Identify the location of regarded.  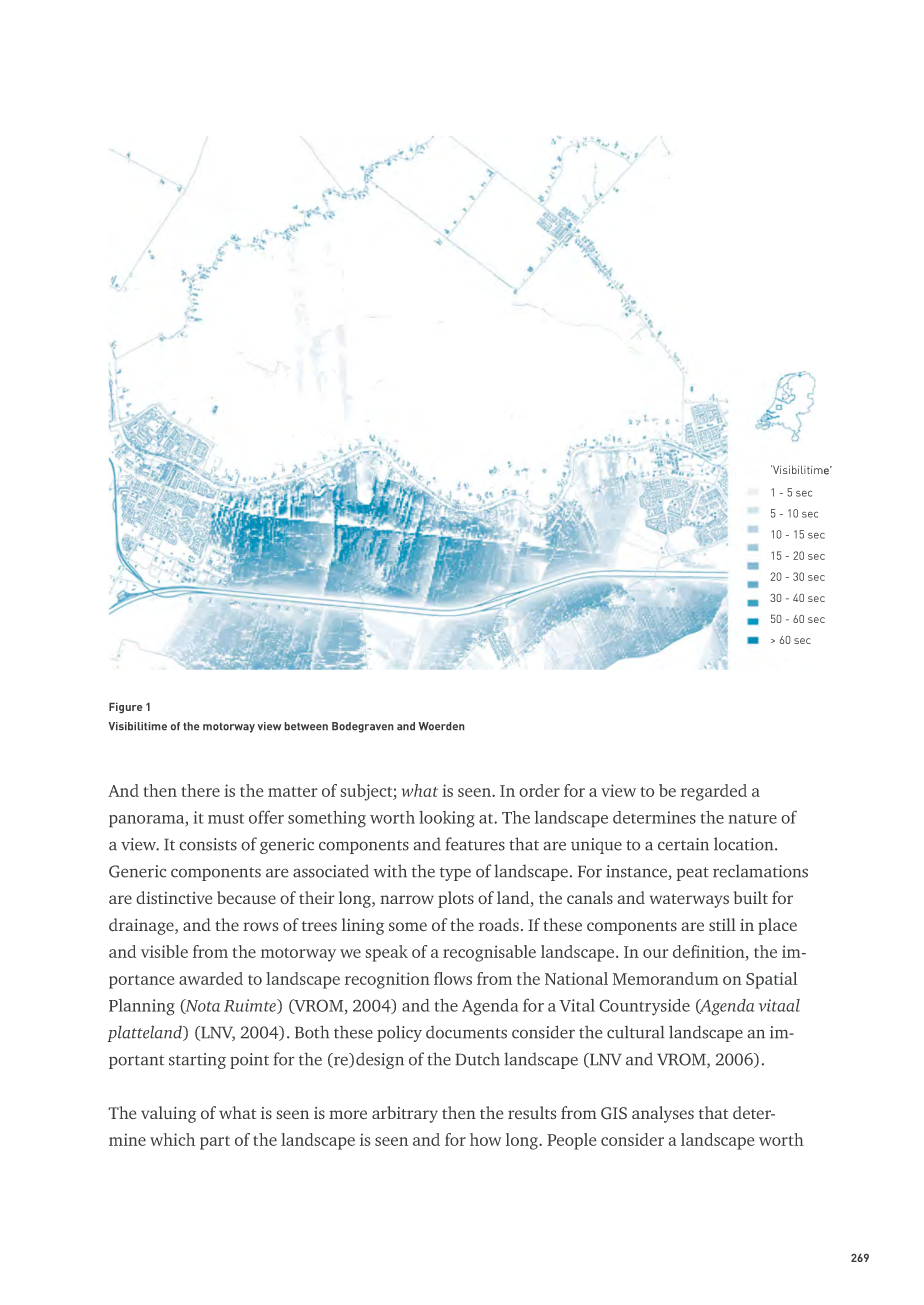
(714, 792).
